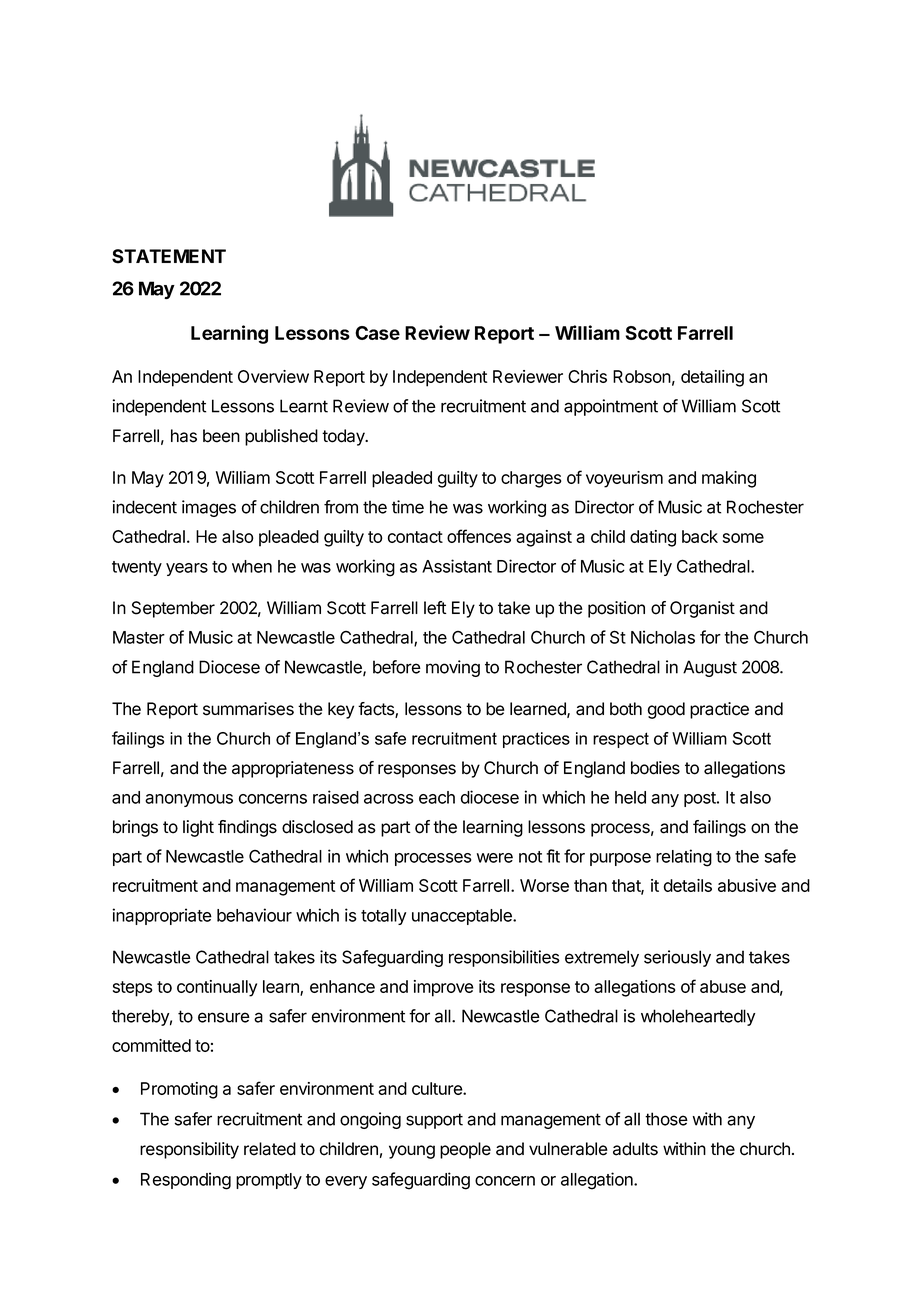  I want to click on unacceptable, so click(463, 917).
